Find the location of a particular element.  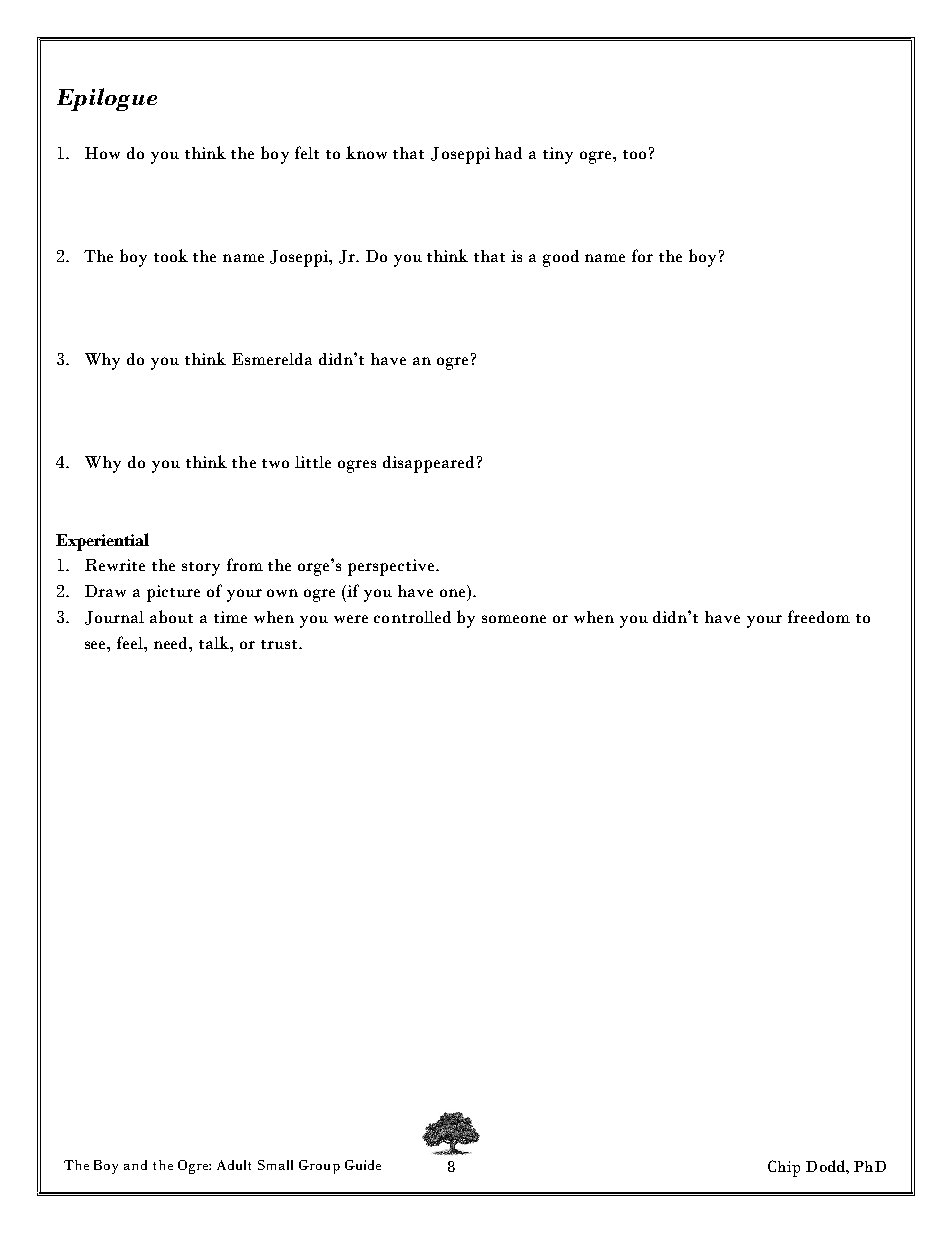

had is located at coordinates (508, 153).
